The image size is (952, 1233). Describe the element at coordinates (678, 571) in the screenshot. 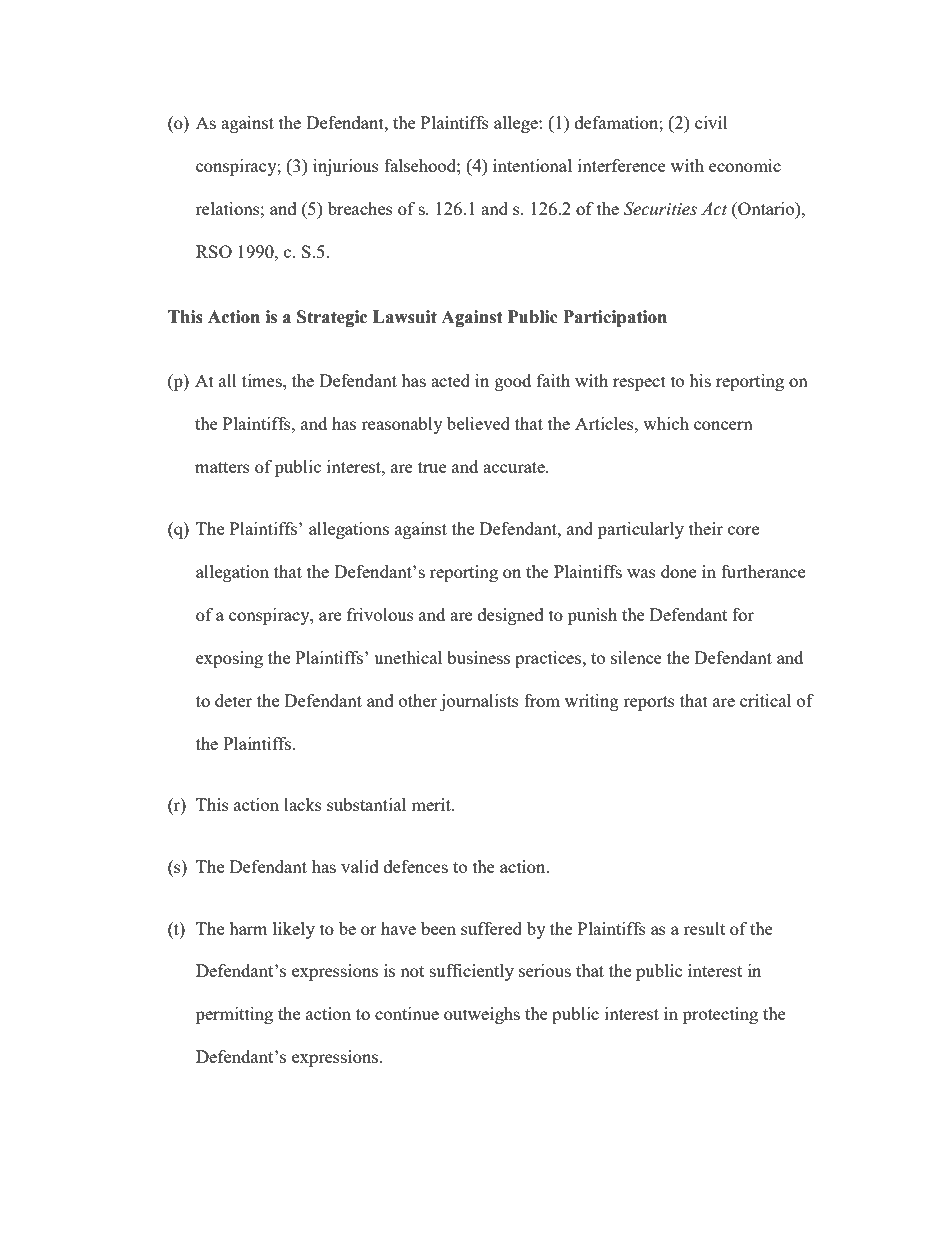

I see `done` at that location.
